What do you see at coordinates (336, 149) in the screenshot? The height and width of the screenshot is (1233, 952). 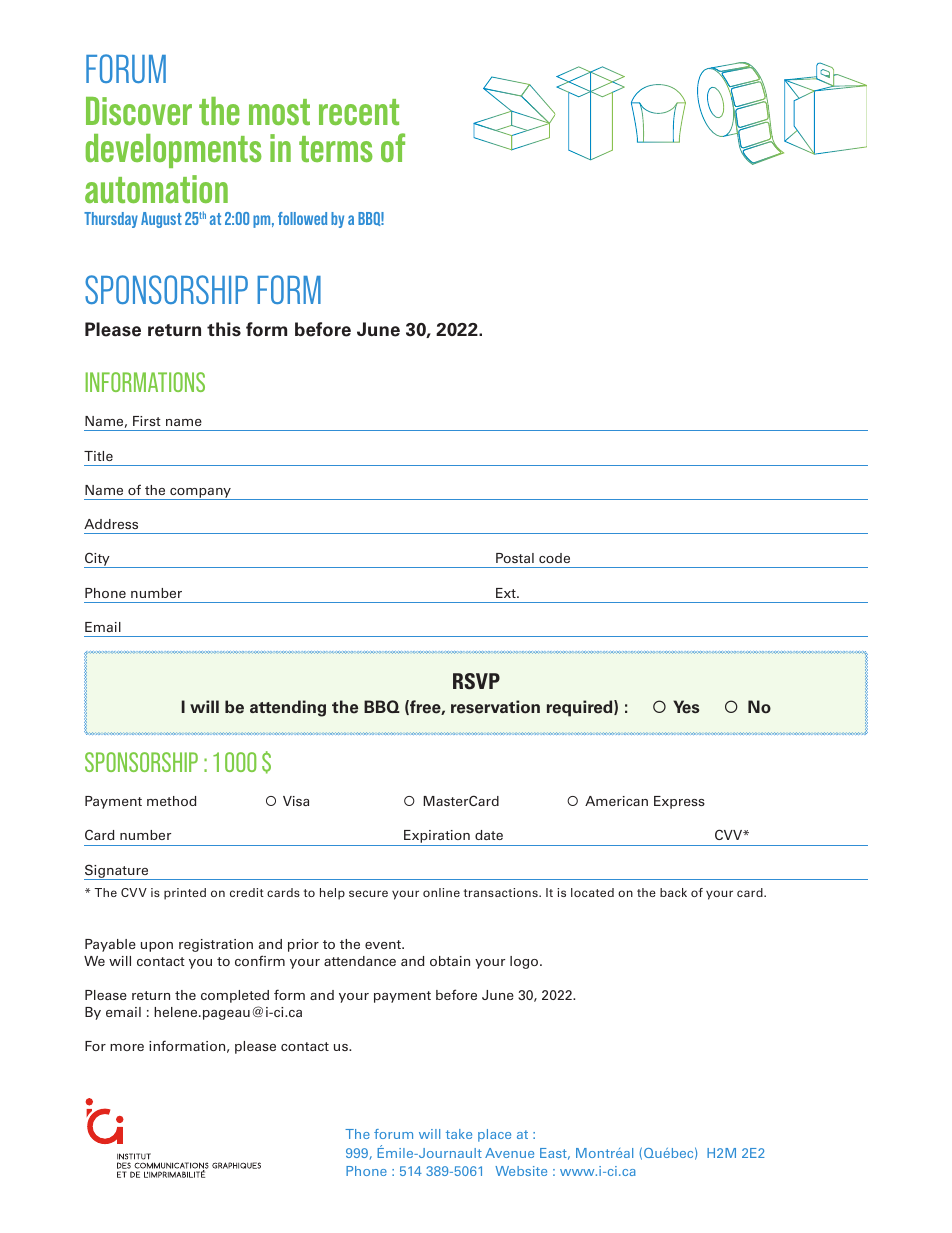 I see `terms` at bounding box center [336, 149].
